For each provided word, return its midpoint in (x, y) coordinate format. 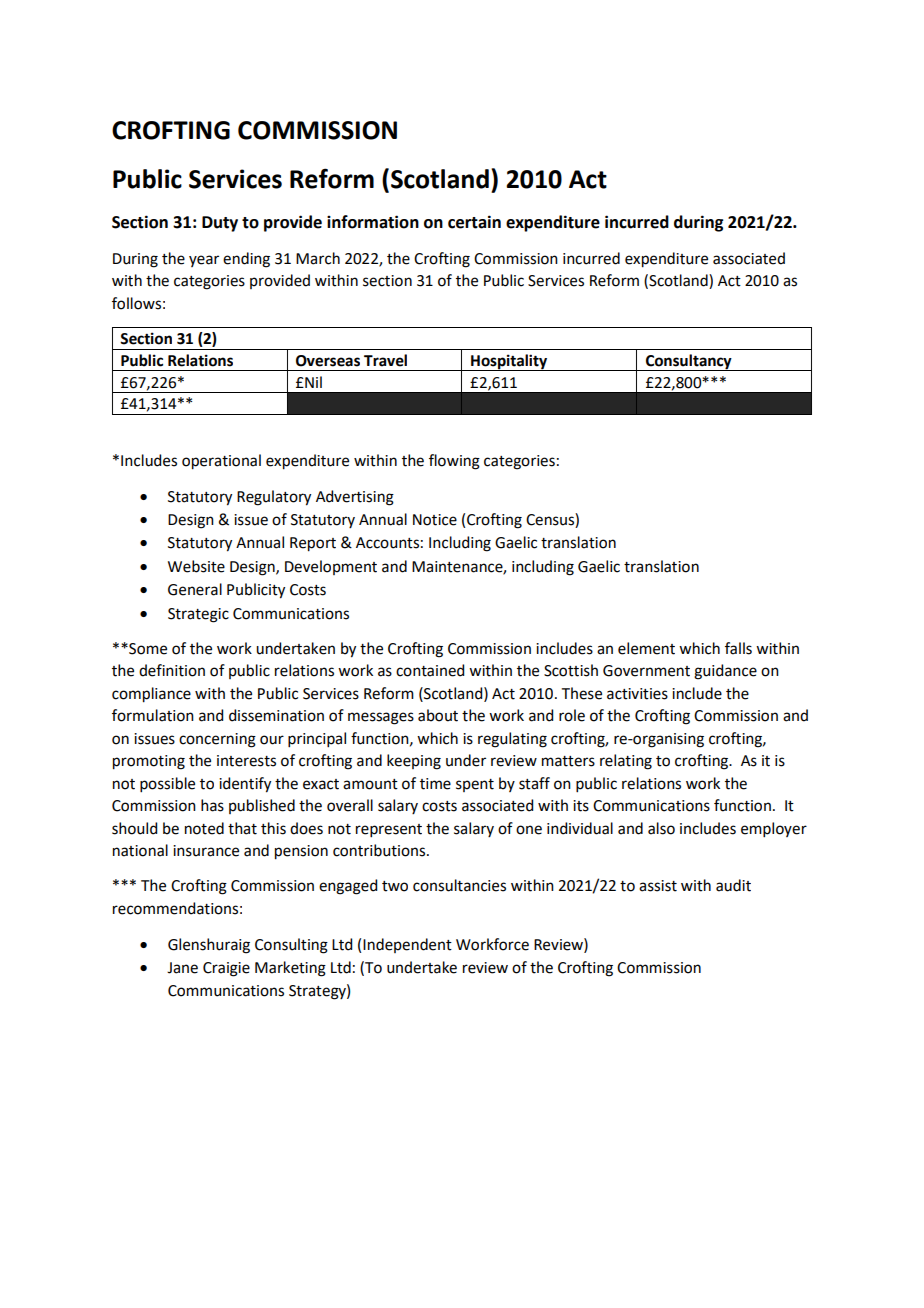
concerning (217, 740)
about (438, 715)
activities (637, 694)
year (204, 261)
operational (221, 462)
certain (474, 222)
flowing (454, 462)
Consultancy (689, 362)
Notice (435, 520)
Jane (182, 968)
